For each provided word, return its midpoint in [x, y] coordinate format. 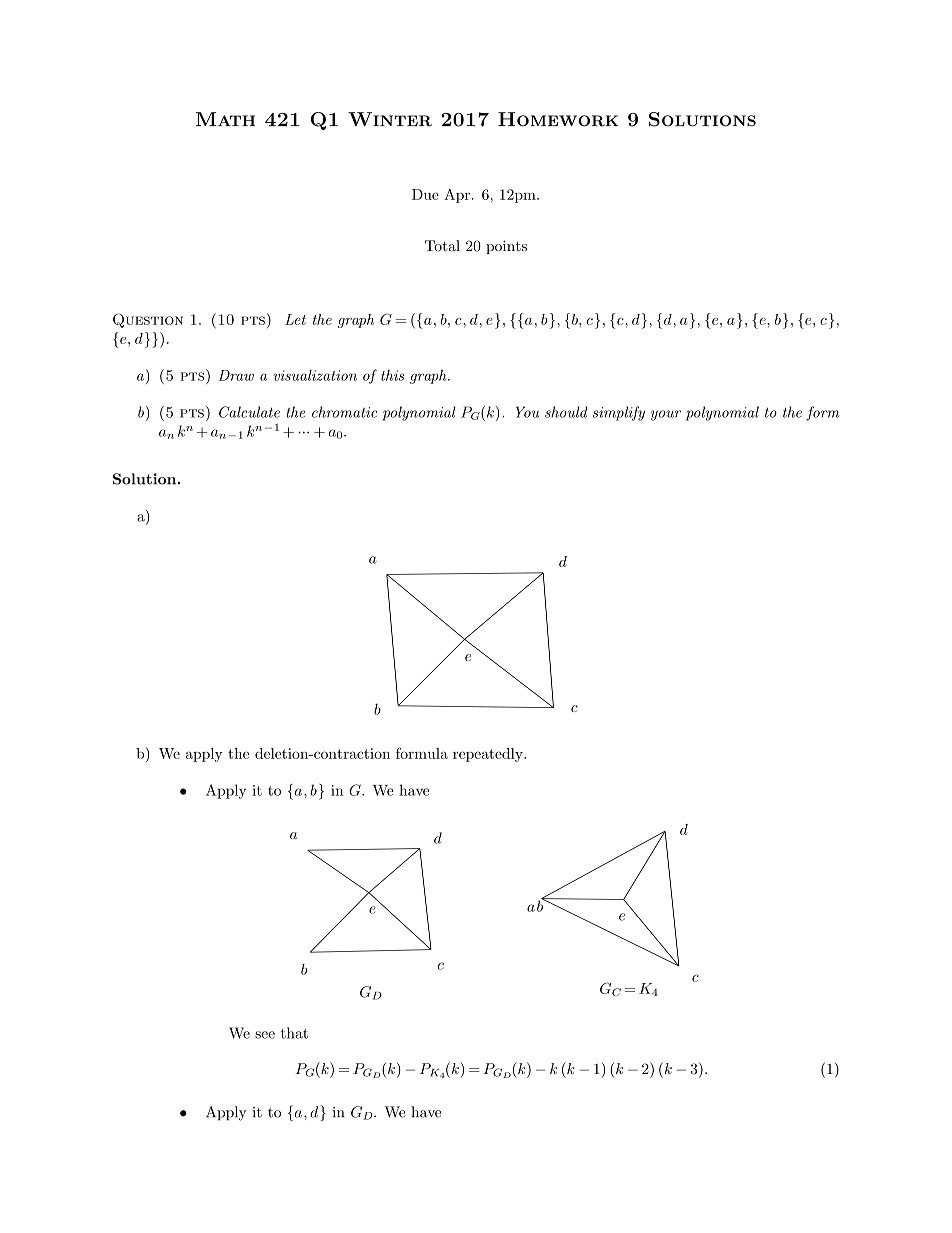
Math [225, 119]
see [265, 1035]
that [294, 1033]
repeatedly [489, 755]
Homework [558, 119]
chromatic [344, 412]
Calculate [249, 412]
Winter [390, 119]
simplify [619, 413]
